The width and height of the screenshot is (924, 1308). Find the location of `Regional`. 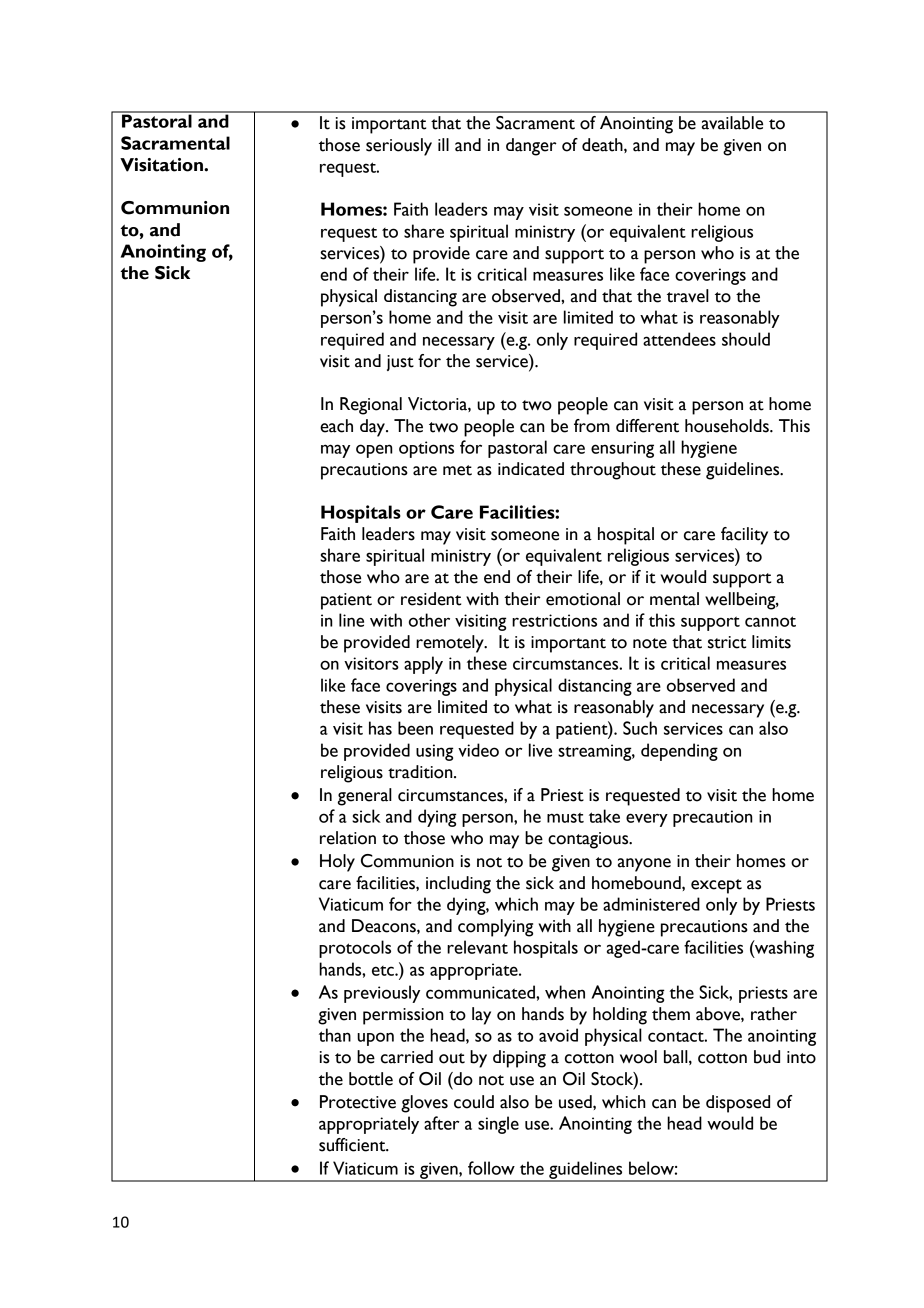

Regional is located at coordinates (371, 406).
